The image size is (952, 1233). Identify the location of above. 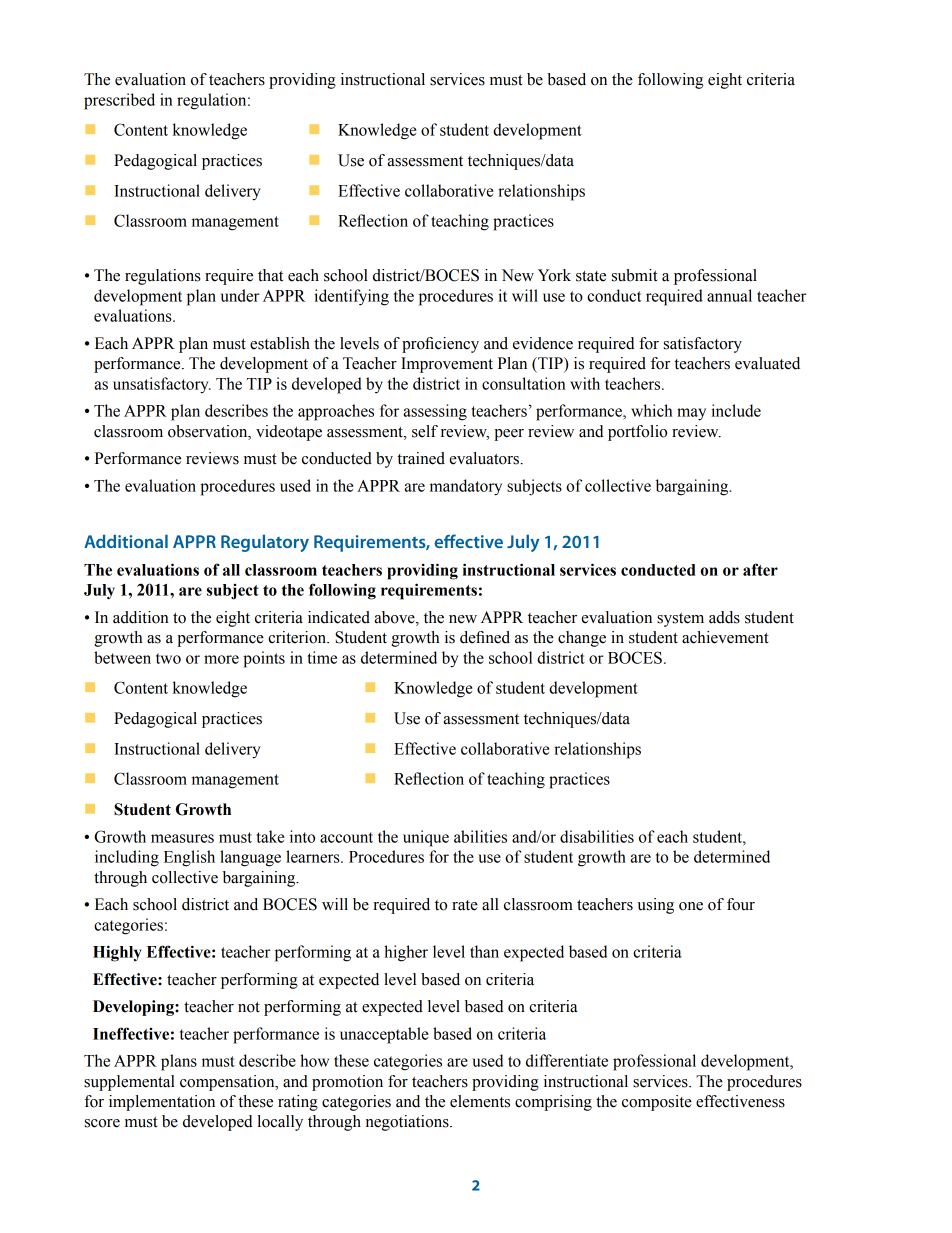
(395, 617).
